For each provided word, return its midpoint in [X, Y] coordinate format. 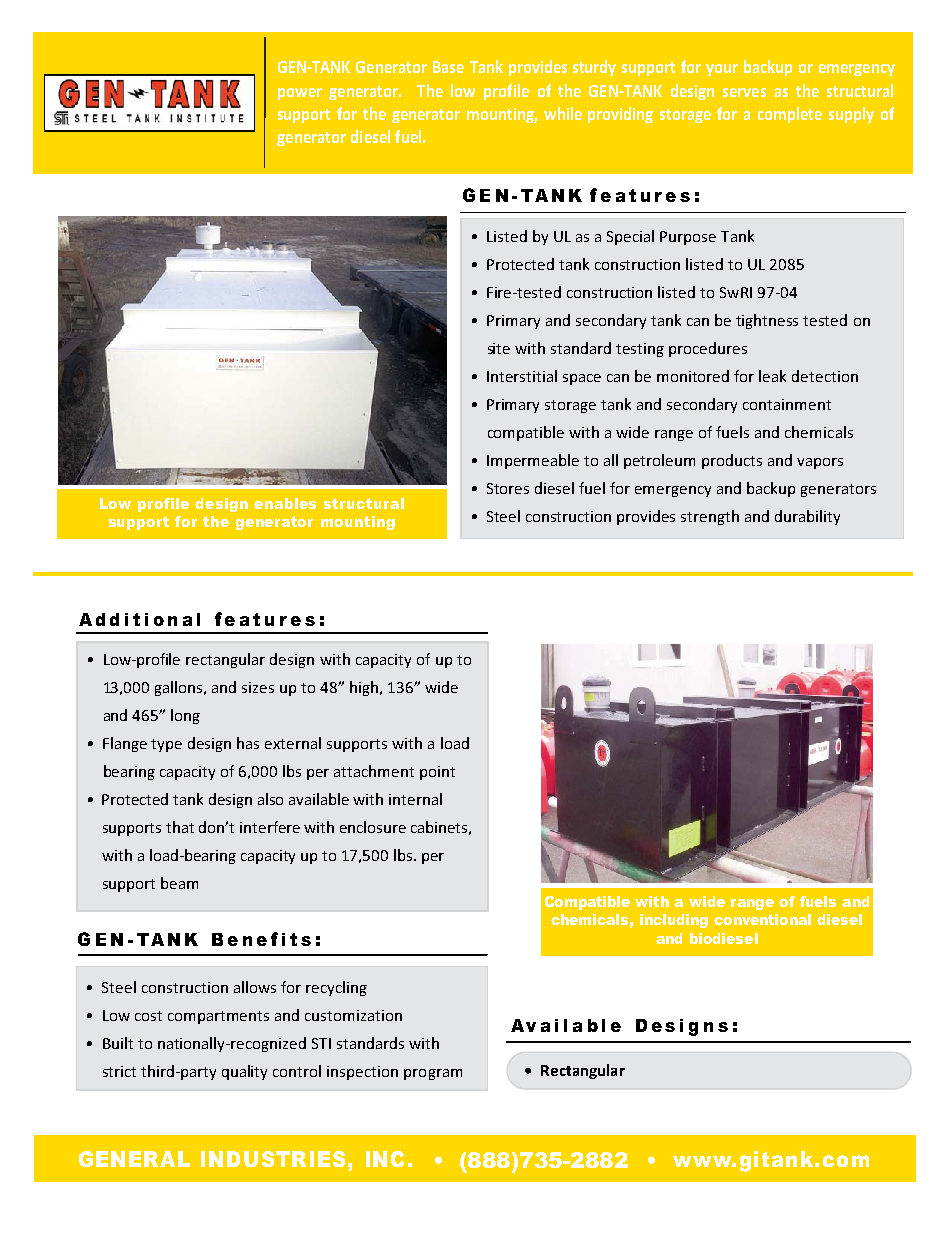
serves [744, 92]
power [300, 94]
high [364, 688]
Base [448, 67]
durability [807, 517]
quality [244, 1072]
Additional [139, 619]
